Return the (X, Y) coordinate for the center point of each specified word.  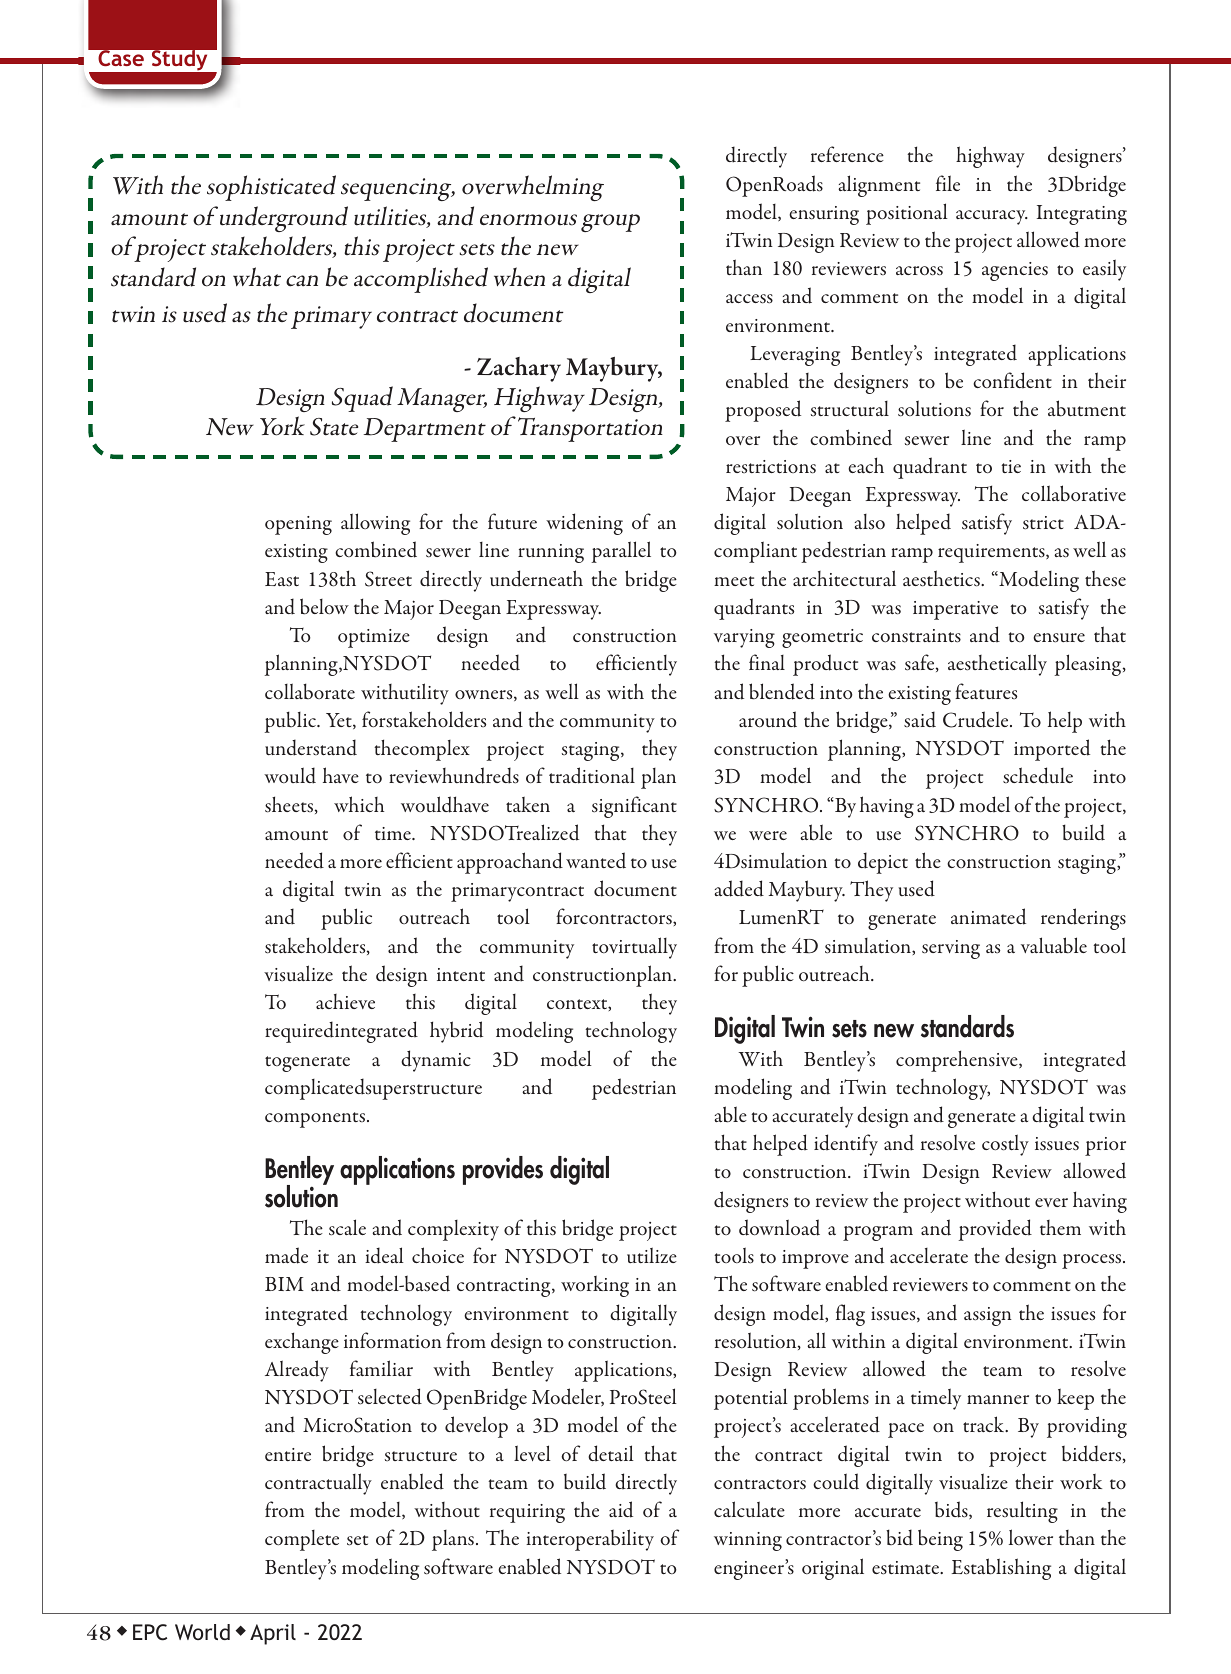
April (273, 1634)
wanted (596, 860)
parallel (621, 552)
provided (995, 1230)
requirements (992, 553)
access (749, 299)
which (359, 804)
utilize (652, 1255)
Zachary (519, 369)
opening (298, 525)
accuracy (992, 217)
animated (988, 916)
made (286, 1255)
